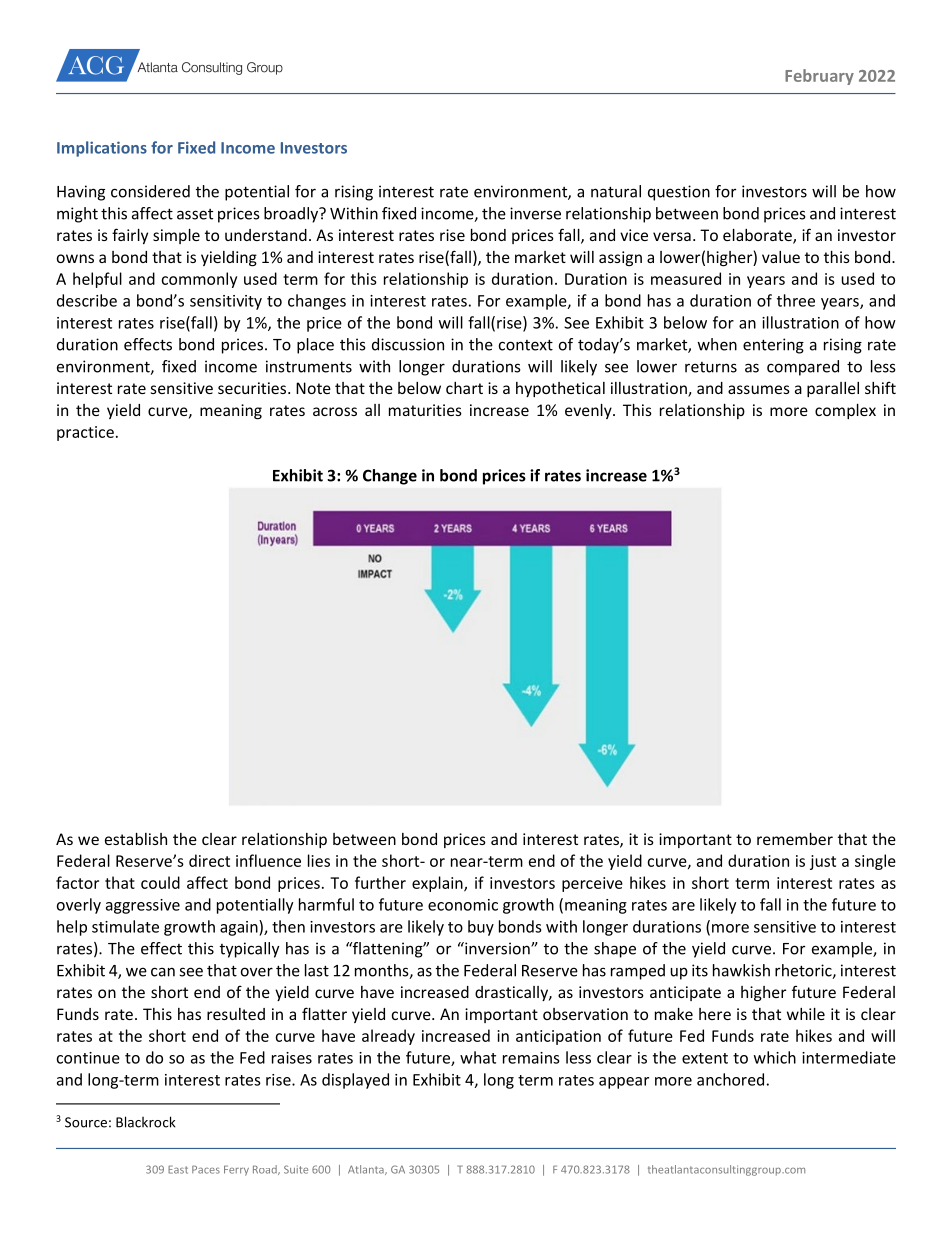 This screenshot has width=952, height=1233. Describe the element at coordinates (464, 388) in the screenshot. I see `chart` at that location.
